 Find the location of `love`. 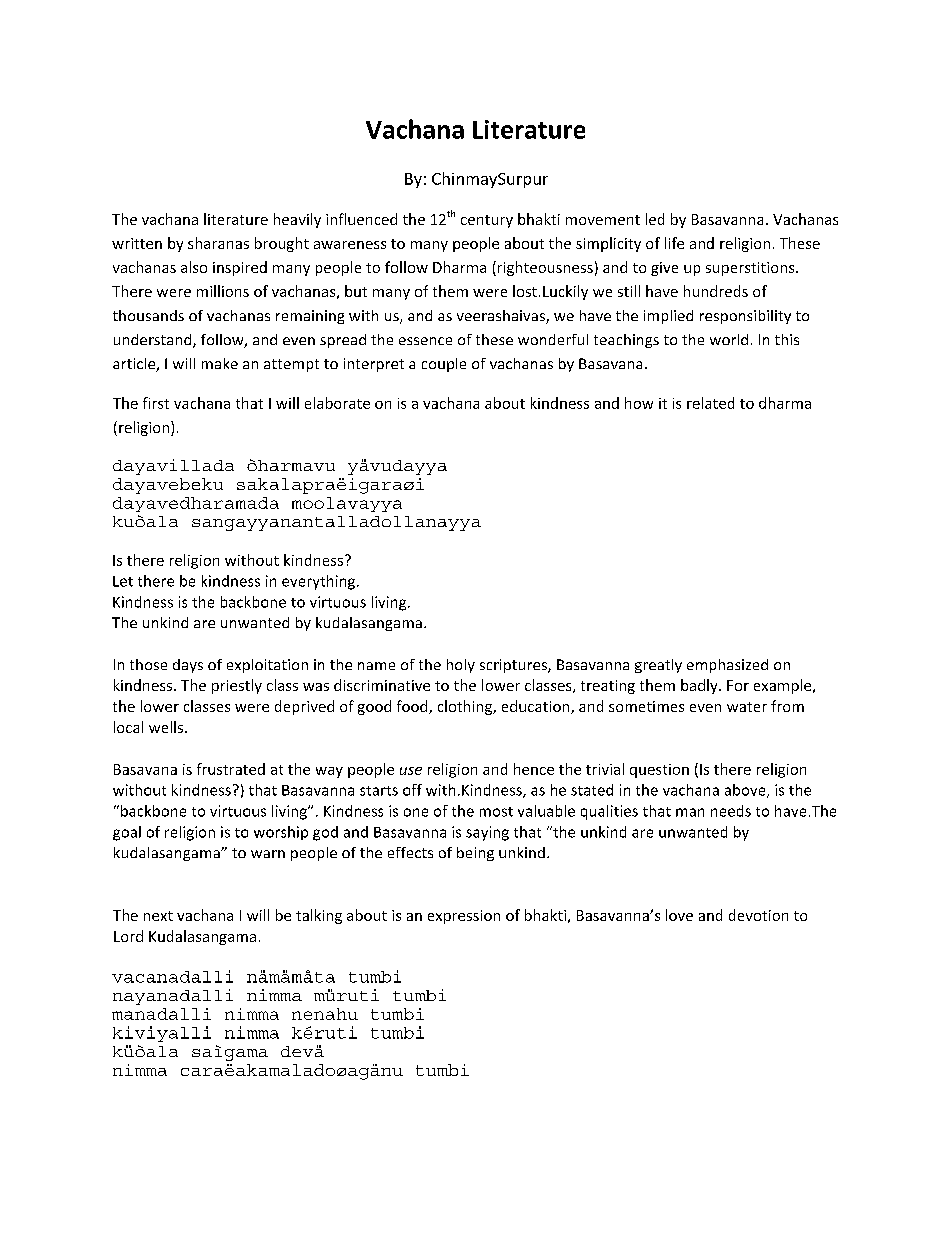

love is located at coordinates (679, 915).
